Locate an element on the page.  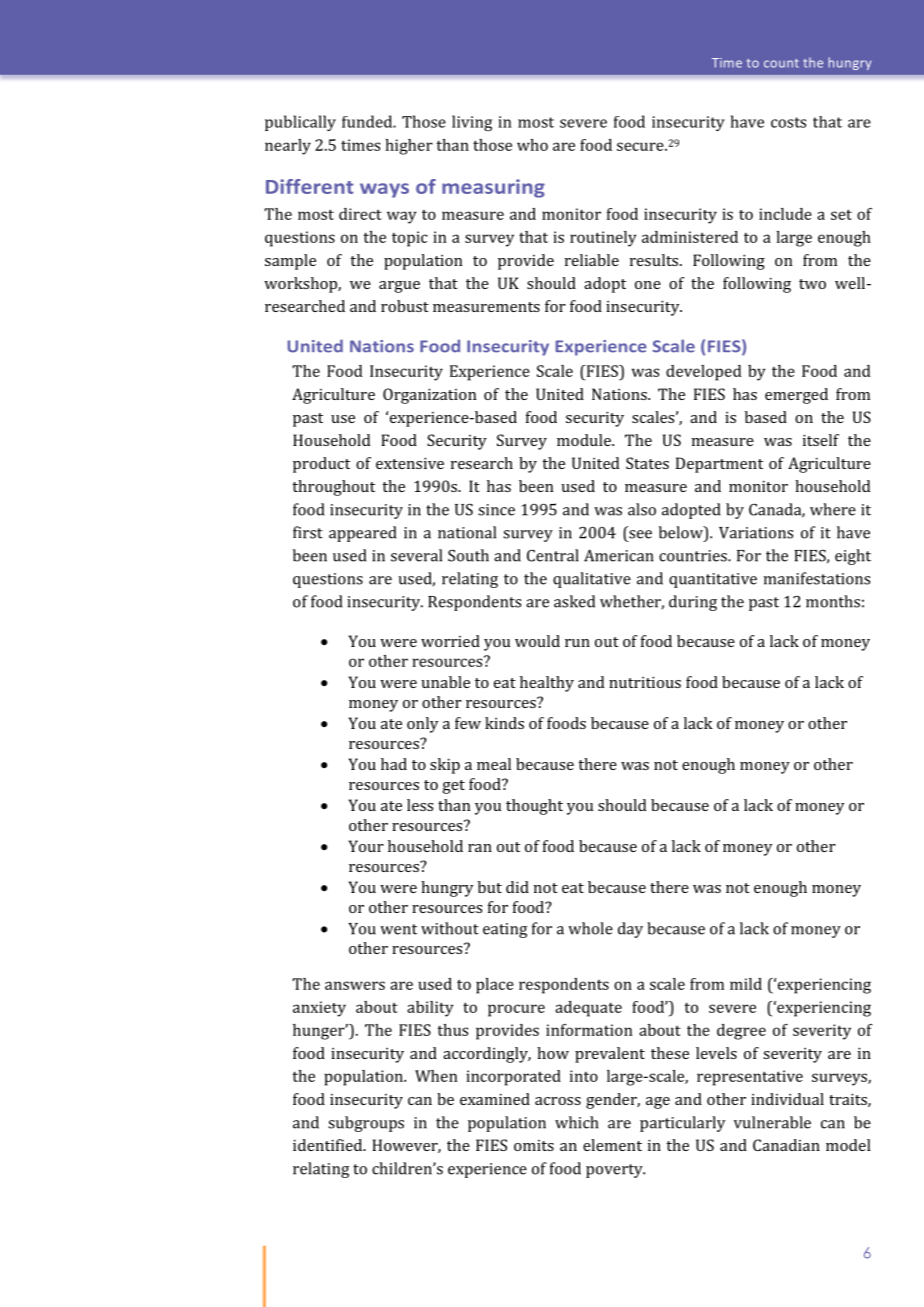
throughout is located at coordinates (333, 488).
